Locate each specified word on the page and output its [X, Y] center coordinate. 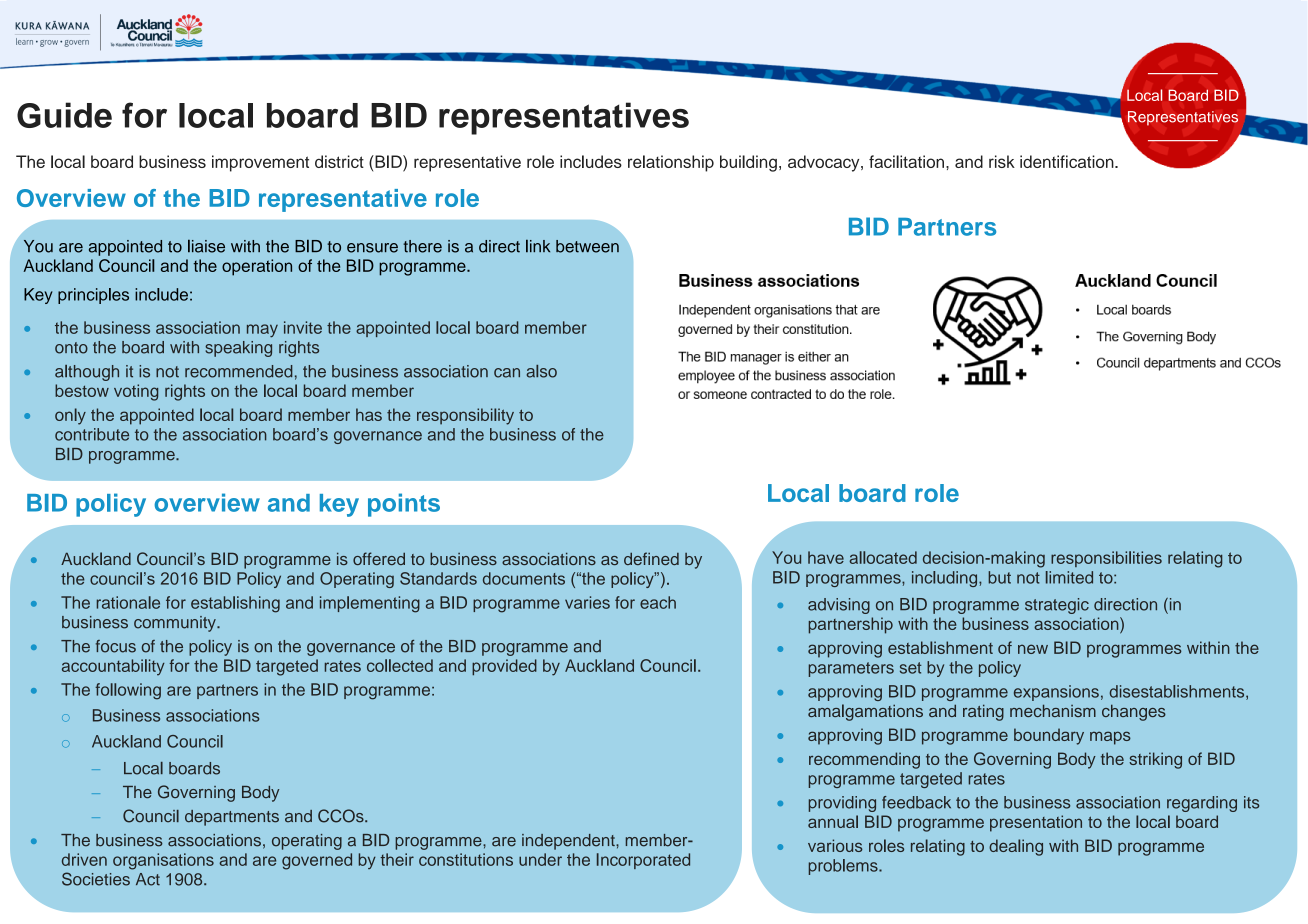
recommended [239, 371]
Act [148, 879]
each [658, 602]
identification [1068, 161]
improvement [260, 163]
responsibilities [1106, 559]
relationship [671, 163]
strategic [1057, 606]
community [176, 624]
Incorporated [643, 861]
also [541, 371]
